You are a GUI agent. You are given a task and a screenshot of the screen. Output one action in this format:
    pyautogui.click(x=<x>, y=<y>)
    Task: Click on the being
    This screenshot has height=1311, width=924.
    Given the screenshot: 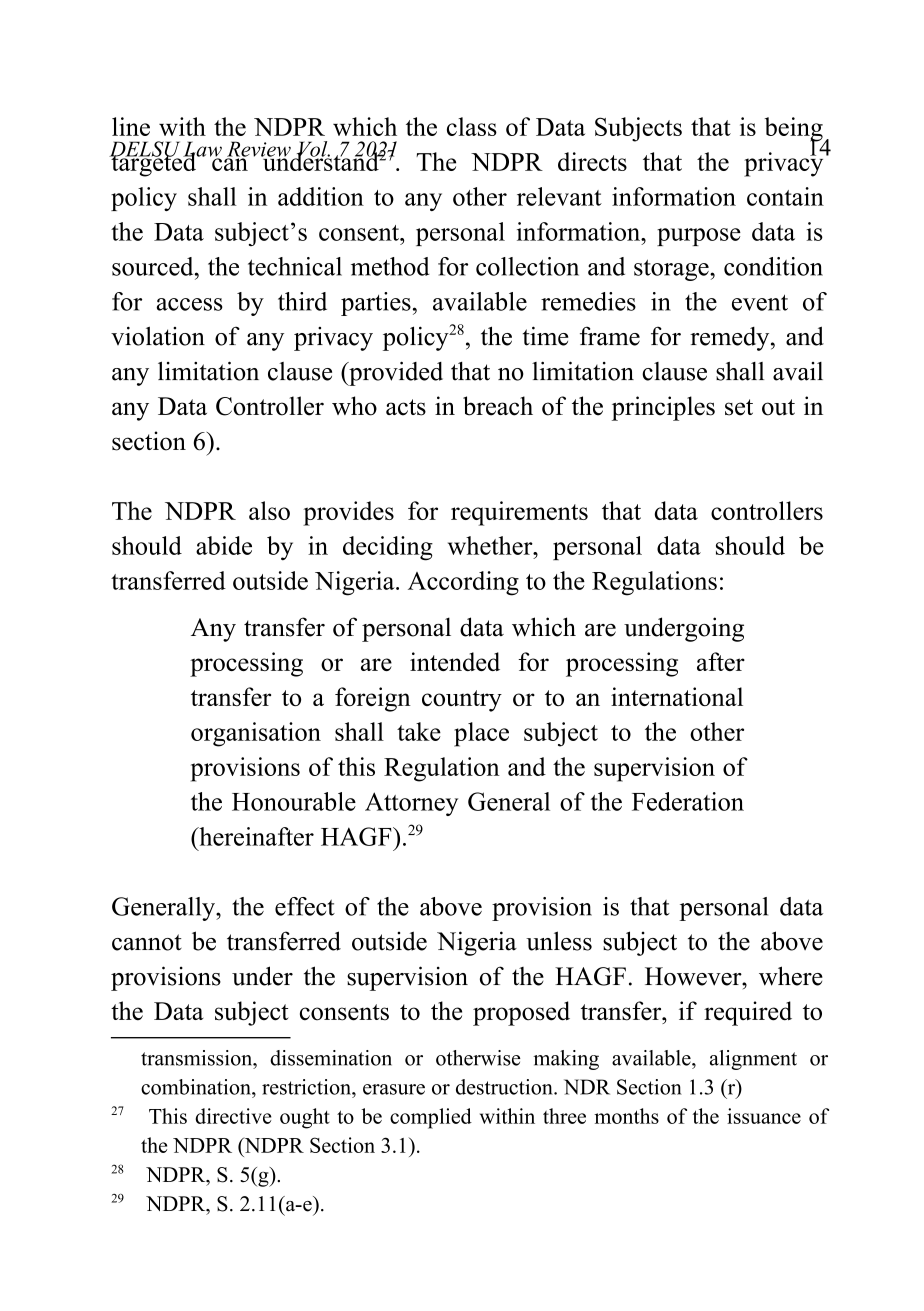 What is the action you would take?
    pyautogui.click(x=795, y=130)
